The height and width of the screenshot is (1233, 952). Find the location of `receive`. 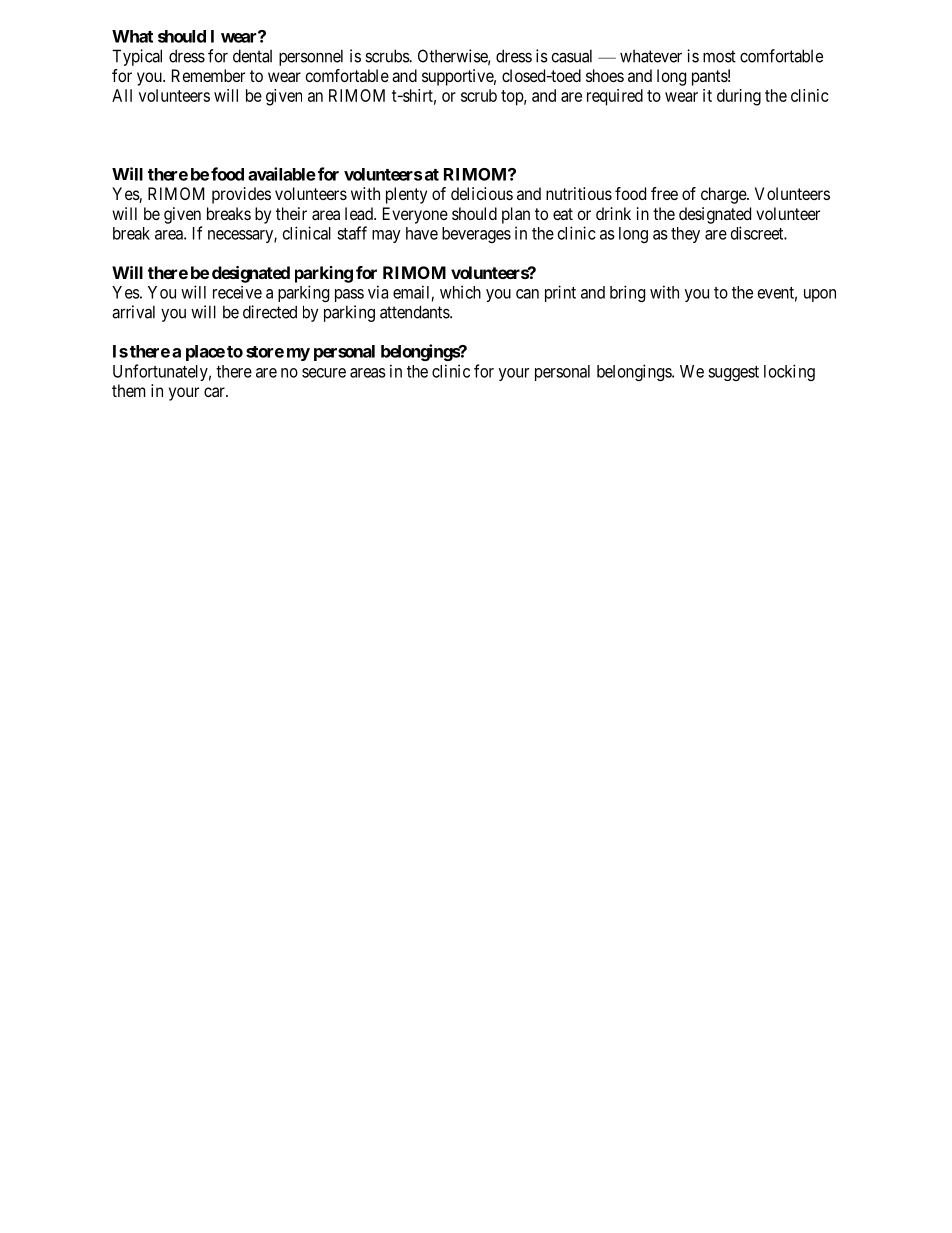

receive is located at coordinates (237, 292).
